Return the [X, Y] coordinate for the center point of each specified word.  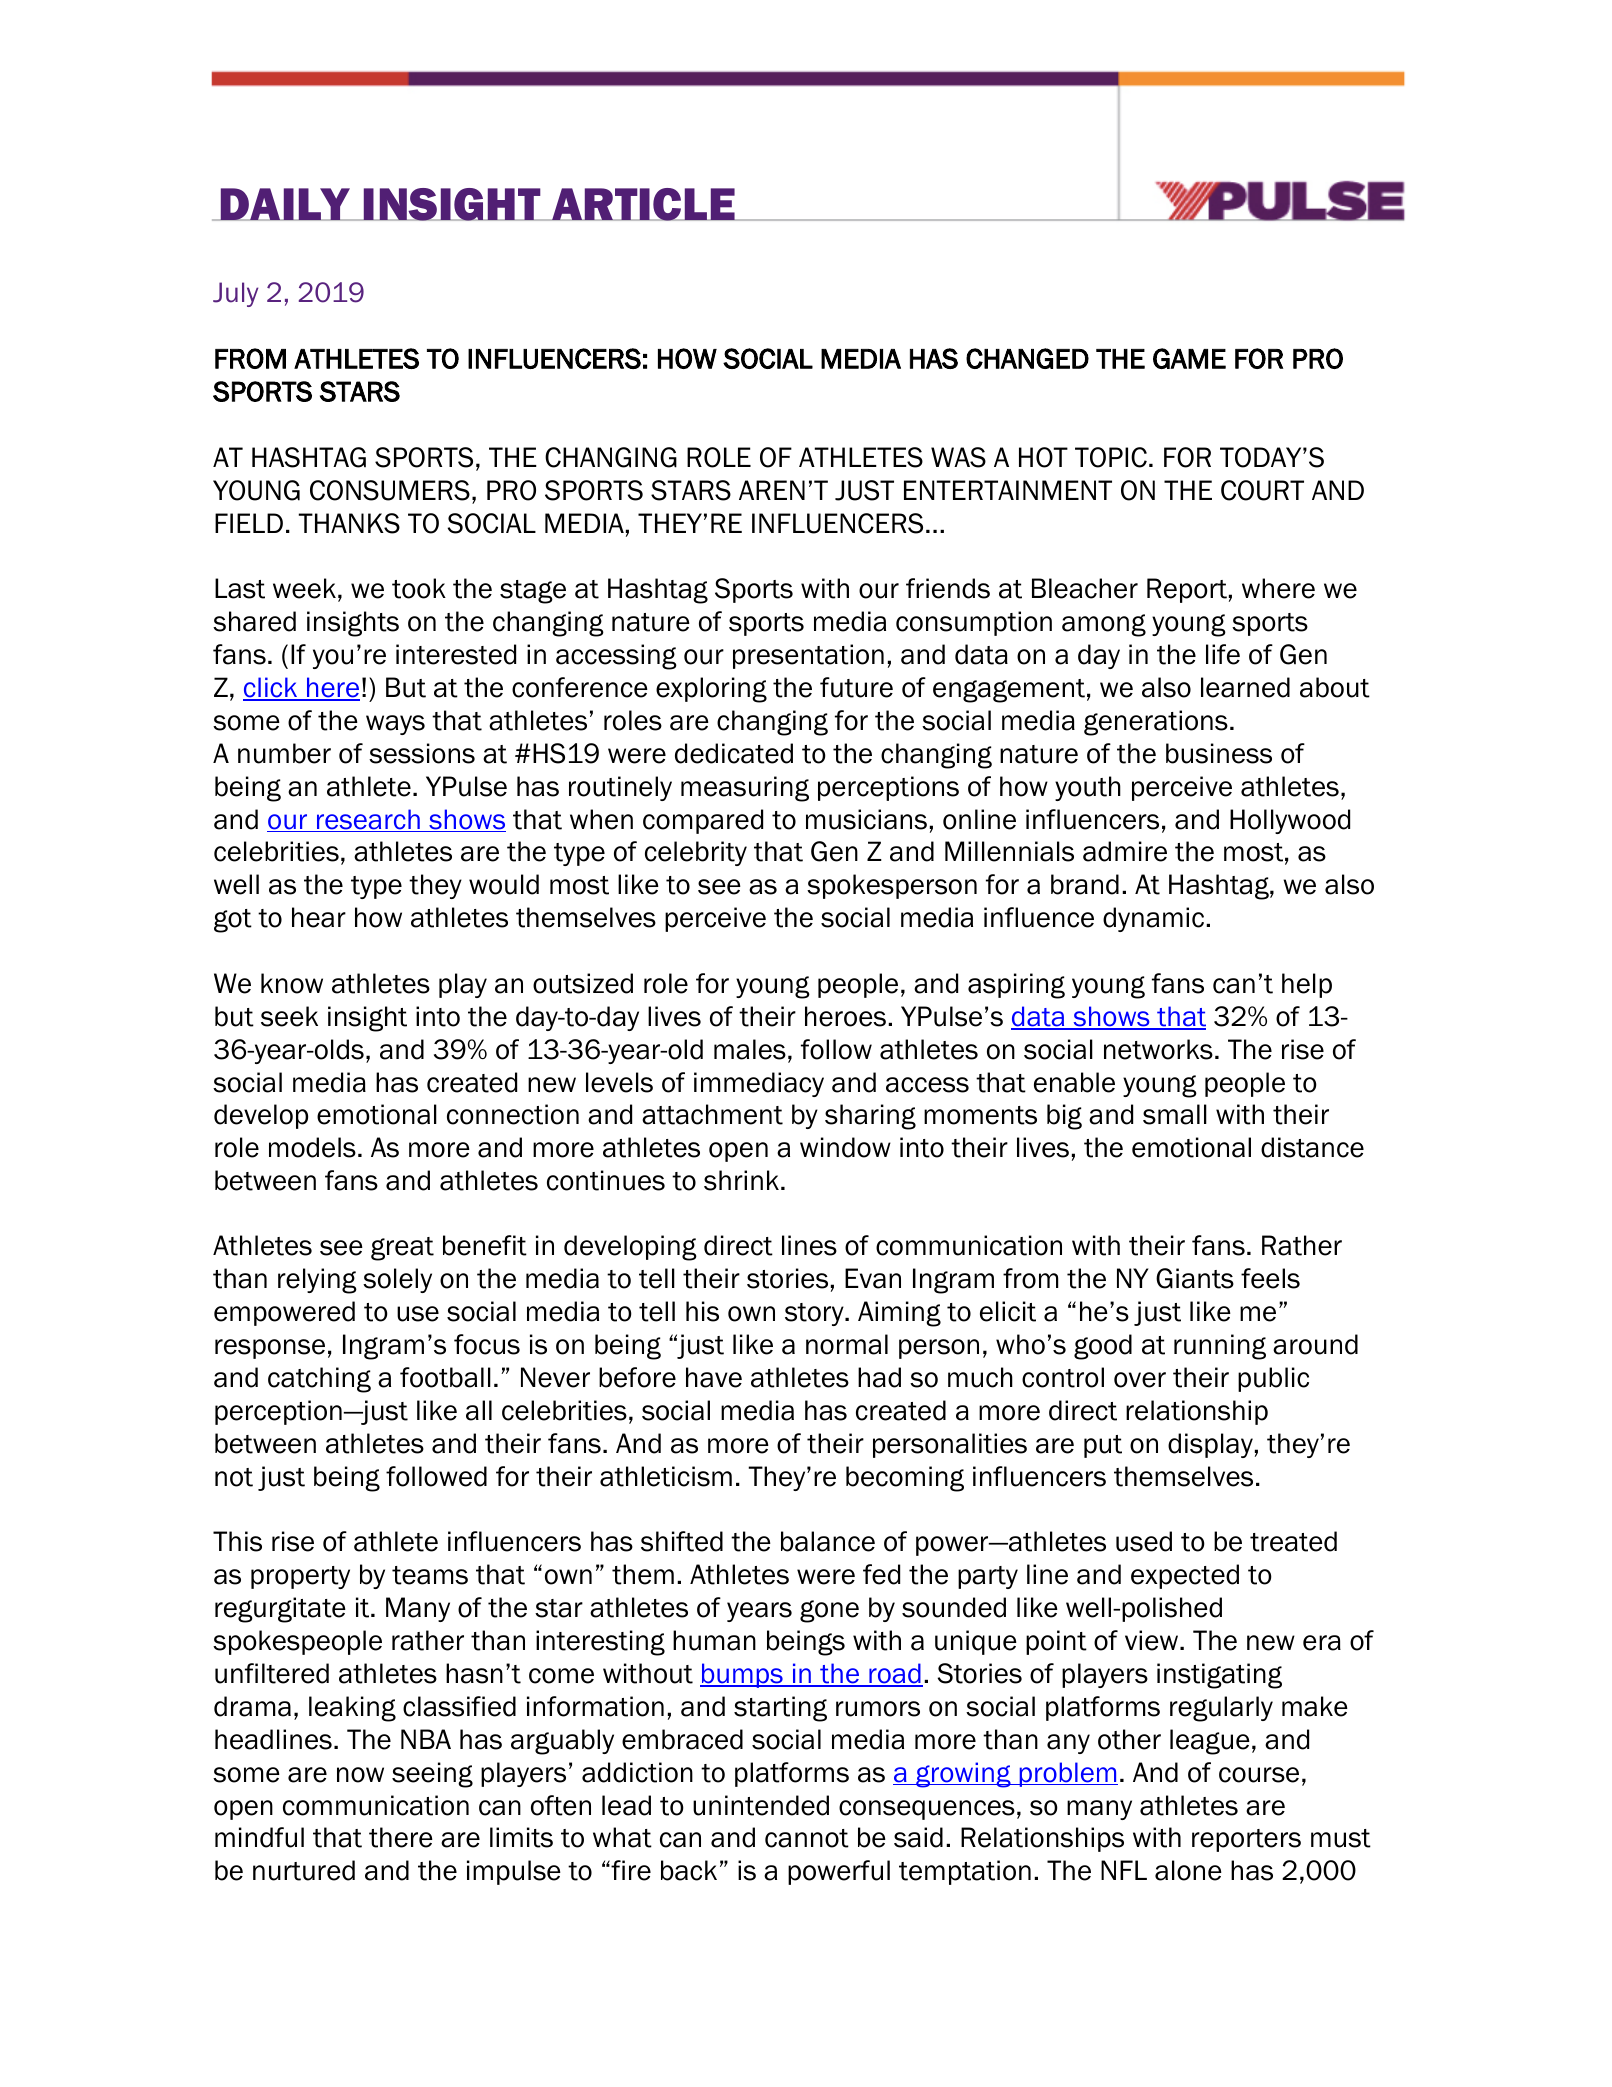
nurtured [304, 1870]
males [750, 1049]
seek [289, 1016]
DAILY [286, 204]
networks [1158, 1049]
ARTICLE [643, 204]
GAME [1189, 358]
